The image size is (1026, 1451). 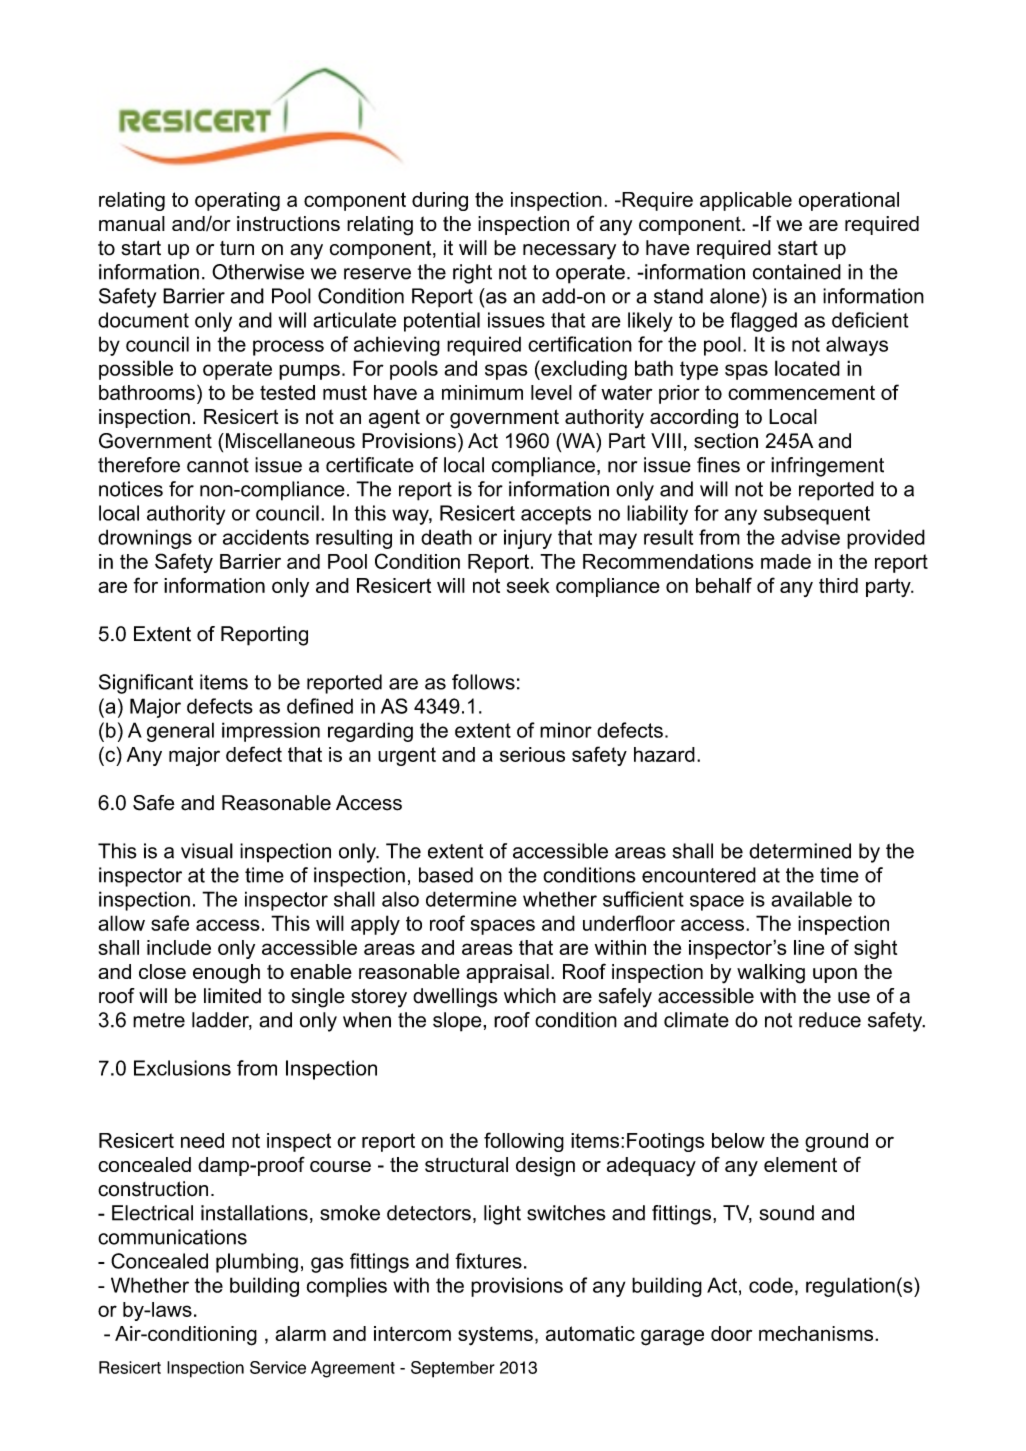 What do you see at coordinates (237, 248) in the screenshot?
I see `turn` at bounding box center [237, 248].
